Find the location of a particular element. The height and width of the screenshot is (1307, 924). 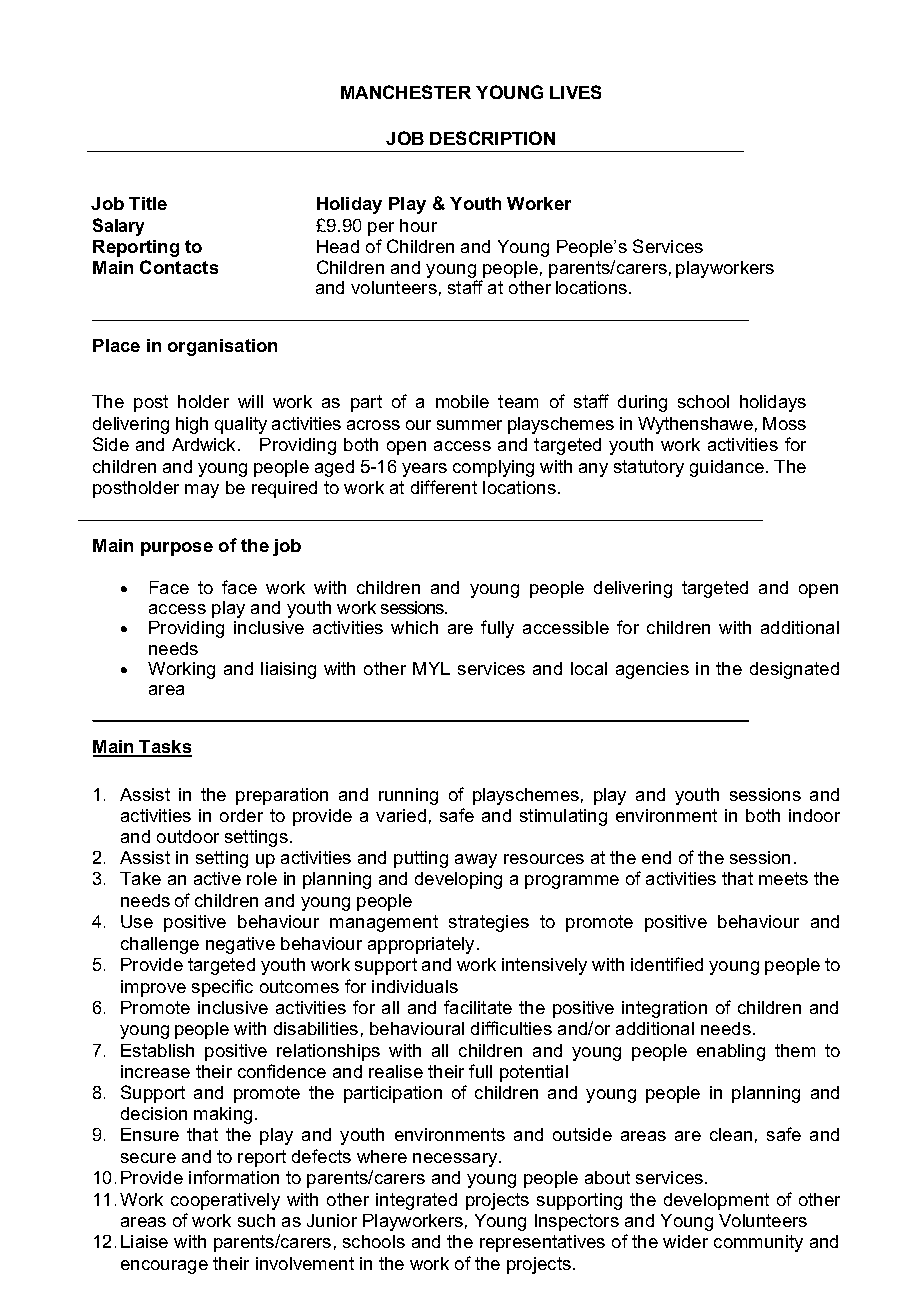

Title is located at coordinates (148, 203).
